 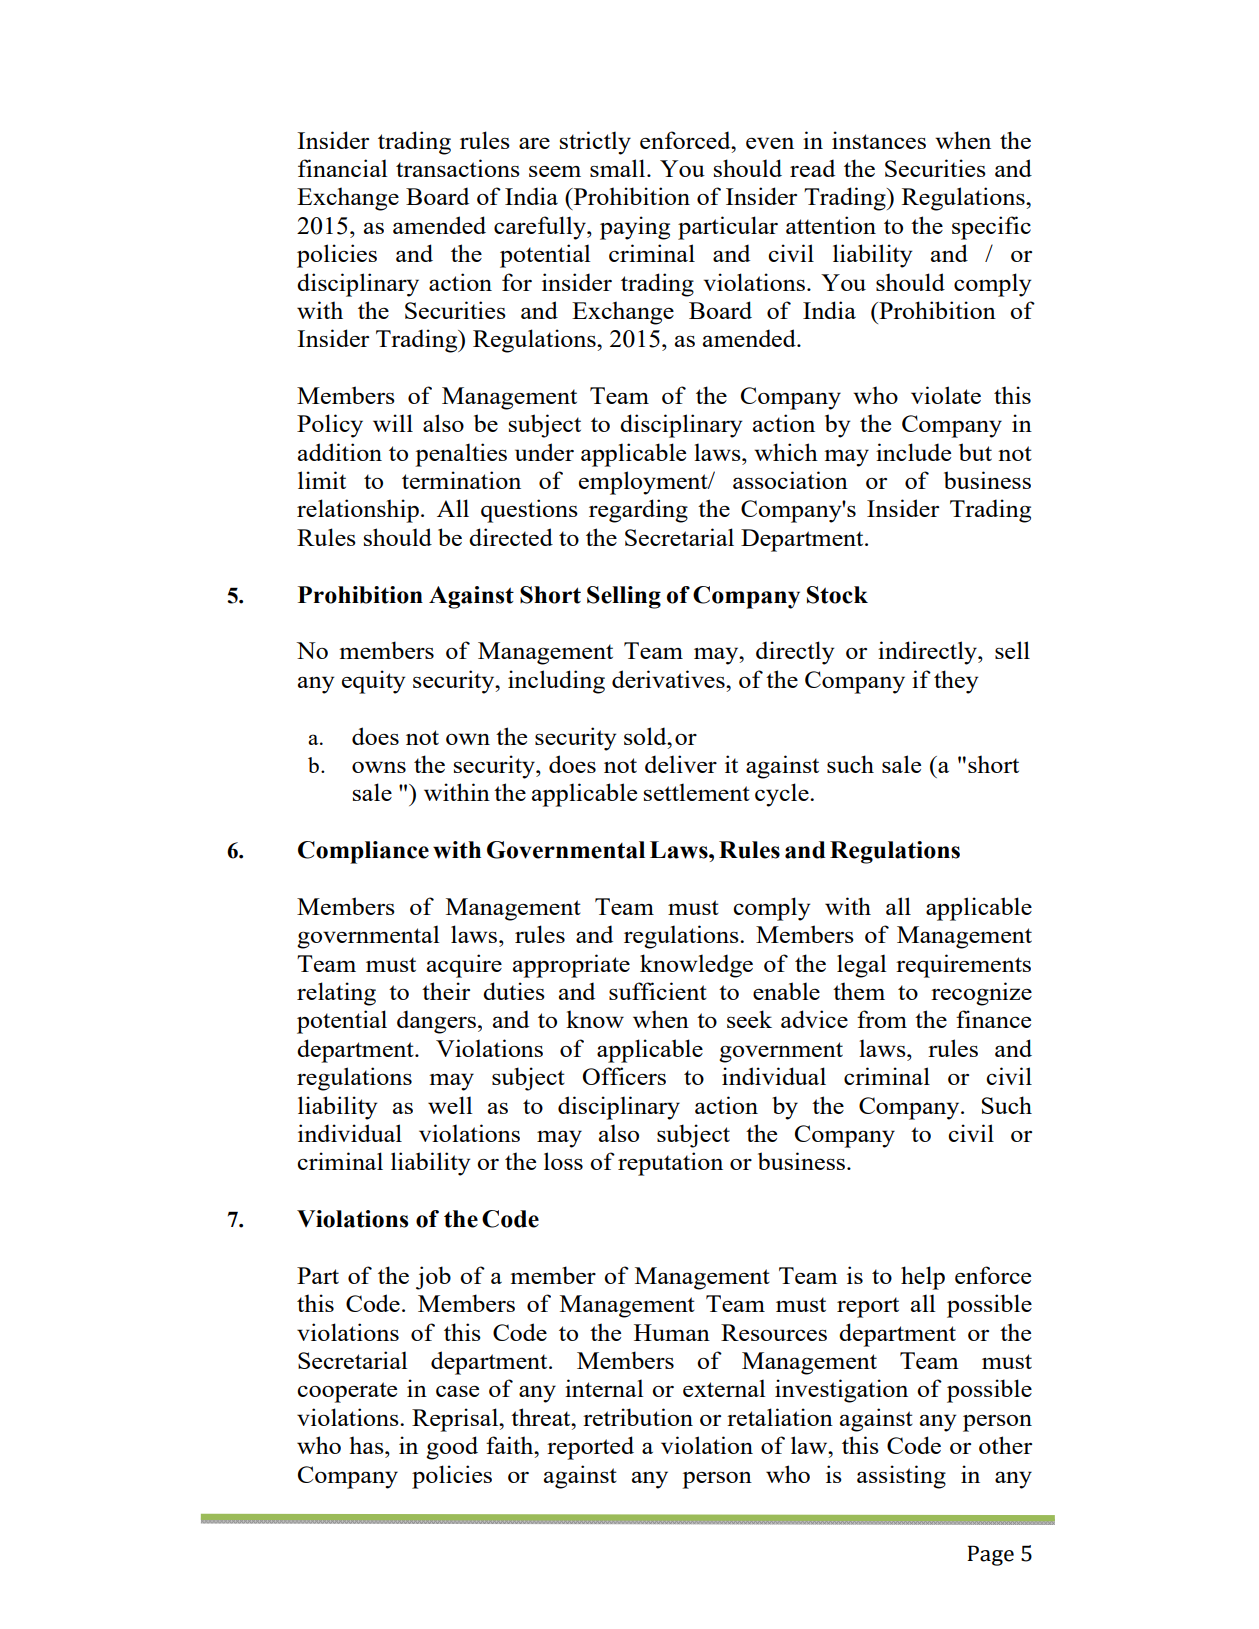 I want to click on retribution, so click(x=638, y=1417).
